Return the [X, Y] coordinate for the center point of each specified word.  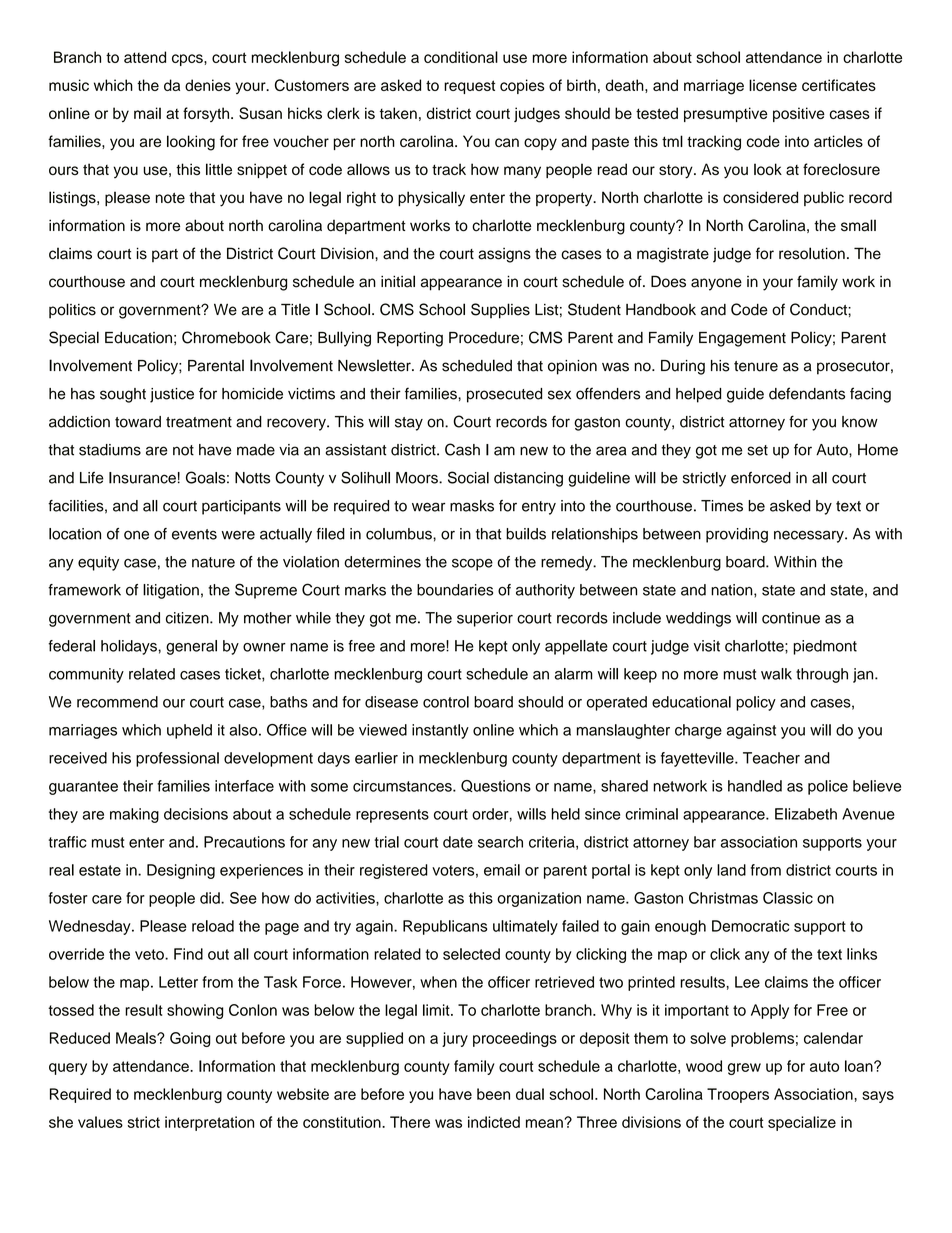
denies [208, 85]
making [134, 815]
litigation [171, 591]
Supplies [500, 311]
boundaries [455, 590]
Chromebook [226, 337]
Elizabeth [806, 814]
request [469, 87]
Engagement [742, 339]
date [458, 842]
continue [791, 618]
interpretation [209, 1123]
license [773, 85]
